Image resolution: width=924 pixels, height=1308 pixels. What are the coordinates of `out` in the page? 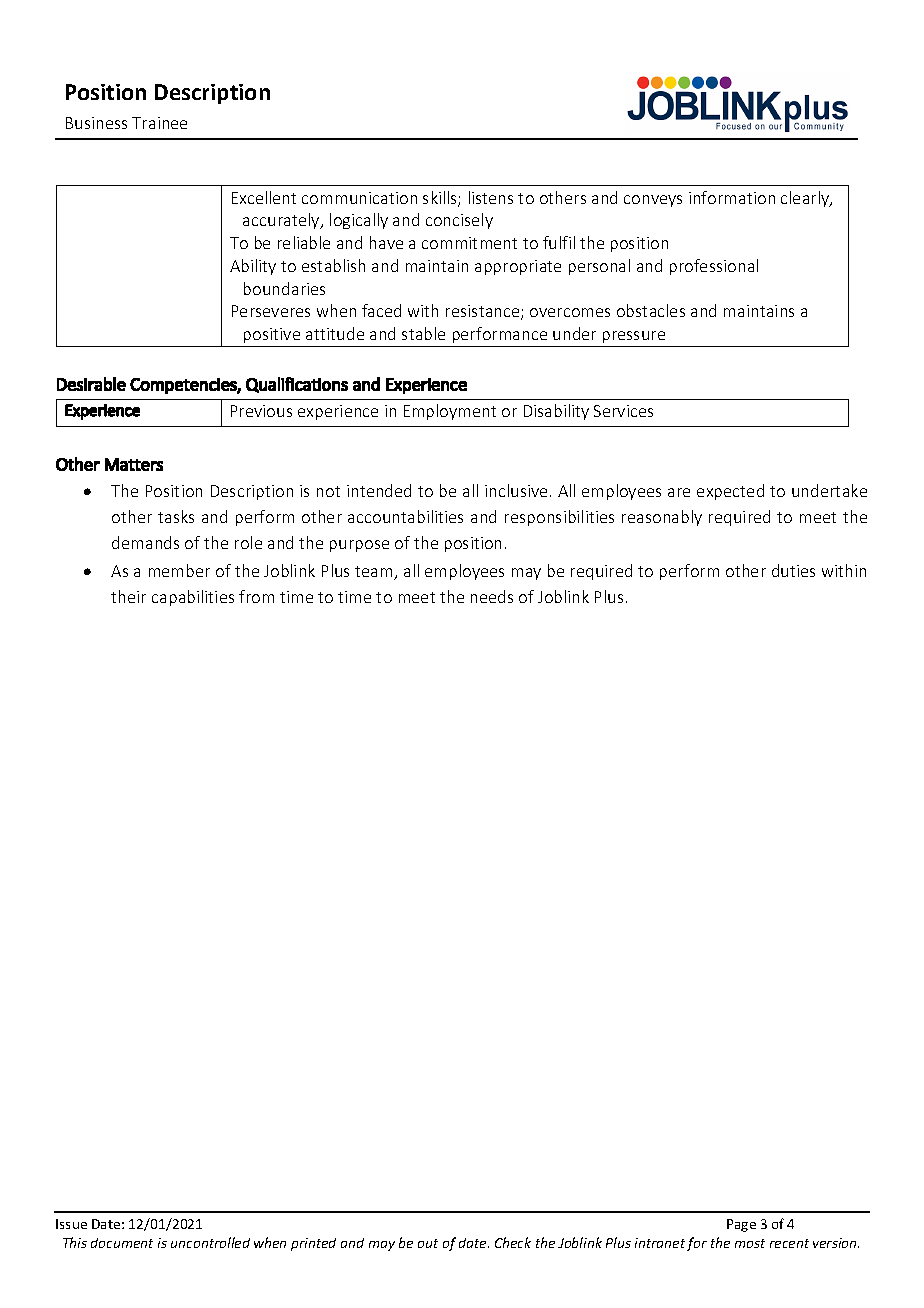 It's located at (428, 1243).
